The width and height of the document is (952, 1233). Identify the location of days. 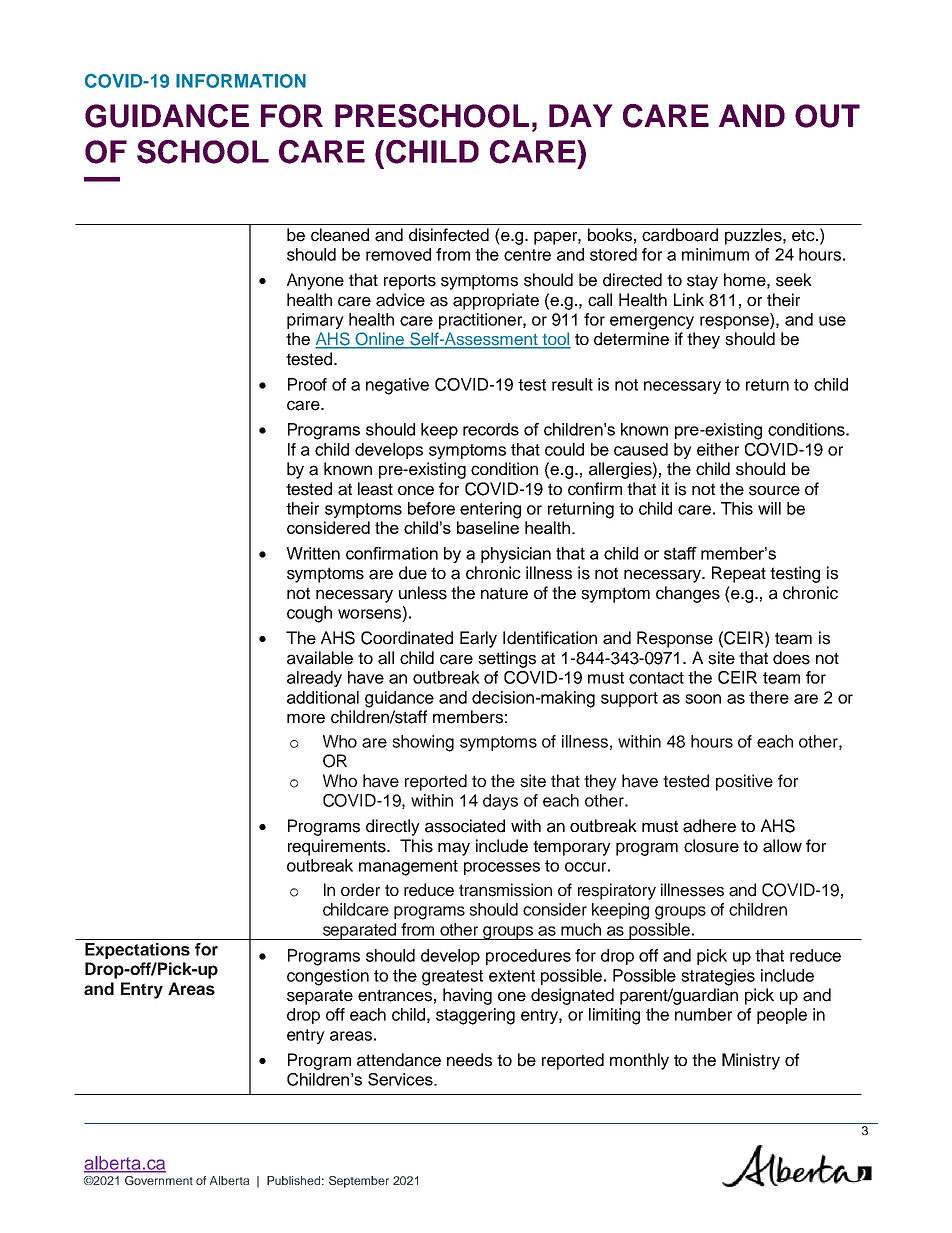
(500, 802).
